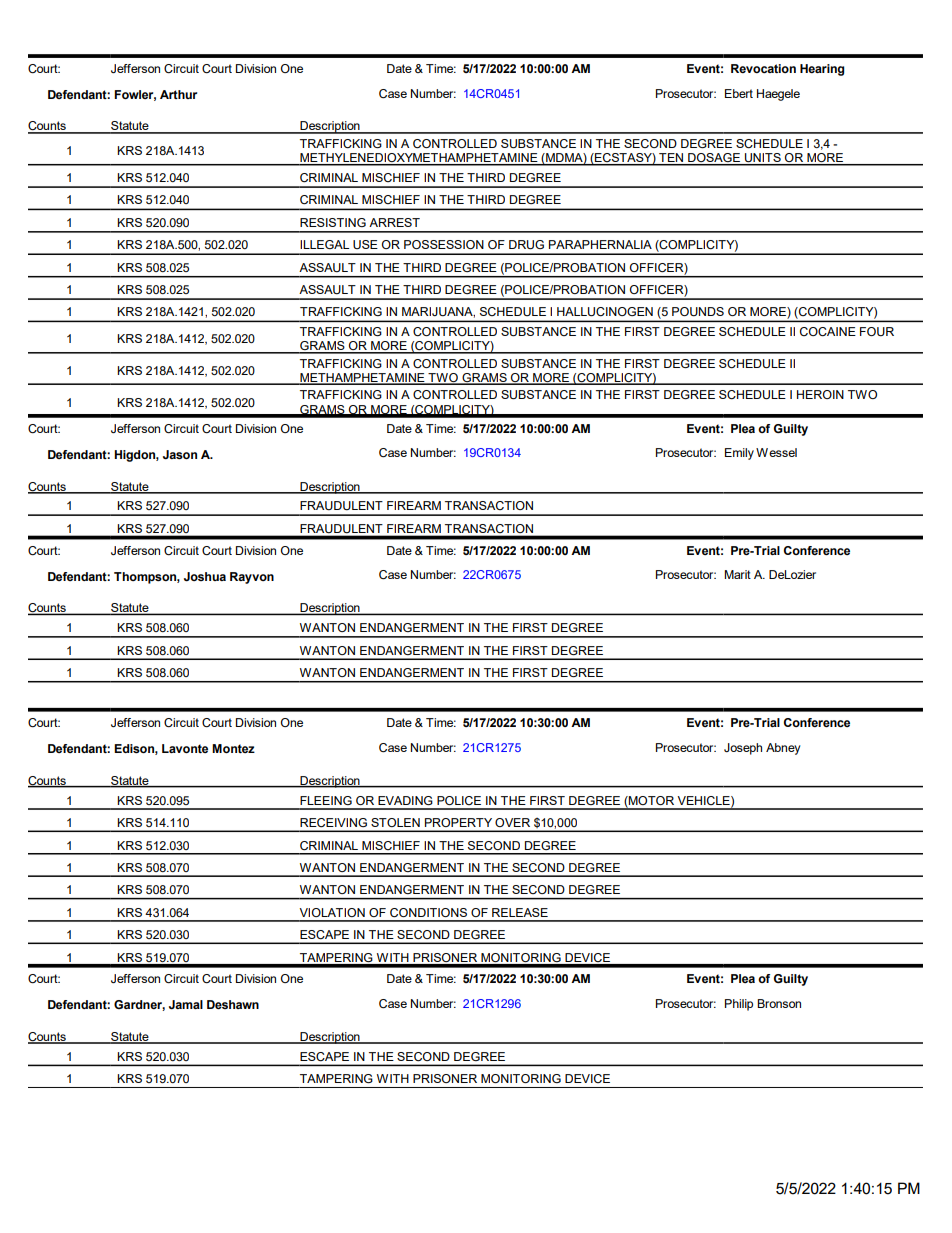 The image size is (952, 1233). What do you see at coordinates (186, 1004) in the page?
I see `Jamal` at bounding box center [186, 1004].
